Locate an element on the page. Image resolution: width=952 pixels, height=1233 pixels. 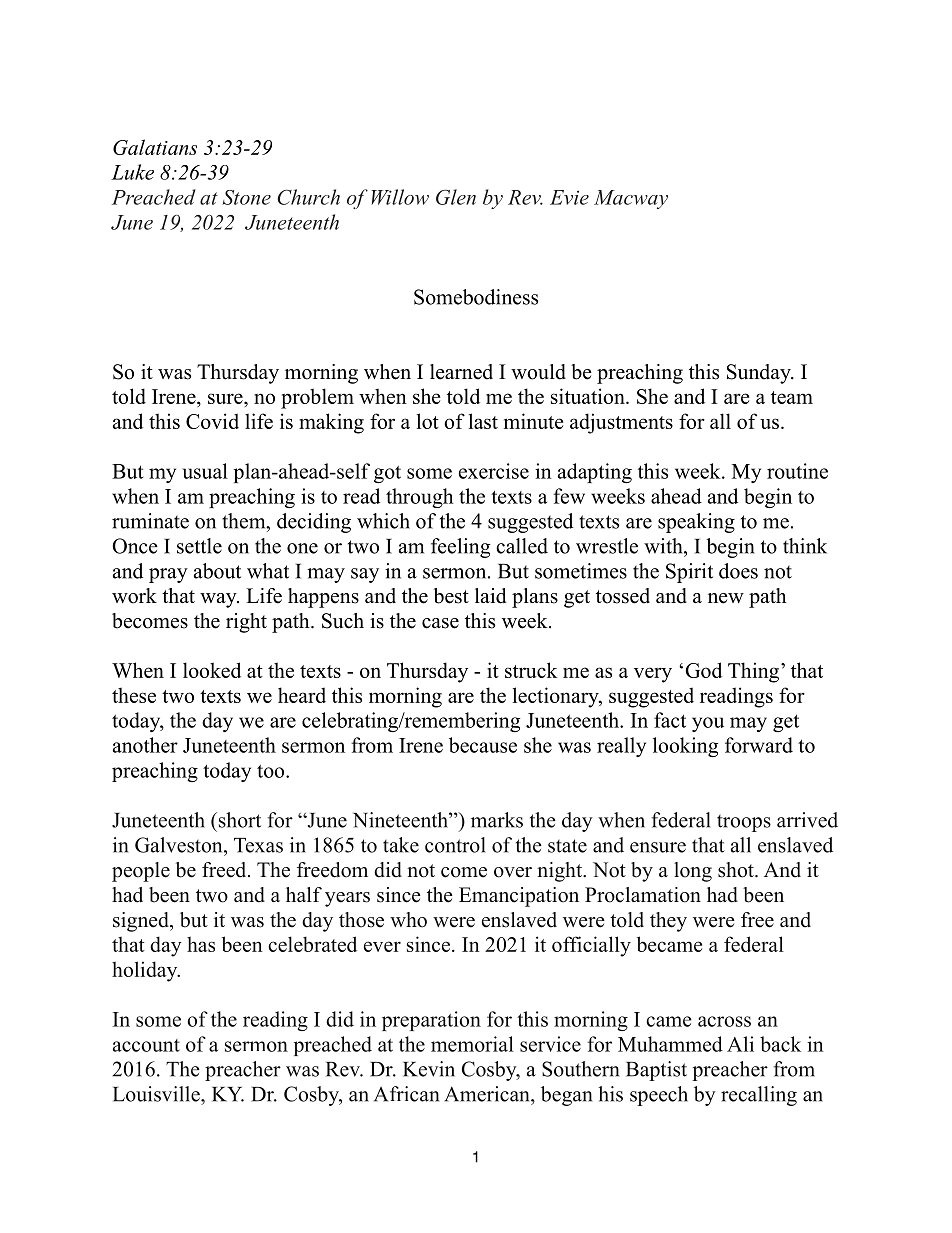
Stone is located at coordinates (247, 197).
